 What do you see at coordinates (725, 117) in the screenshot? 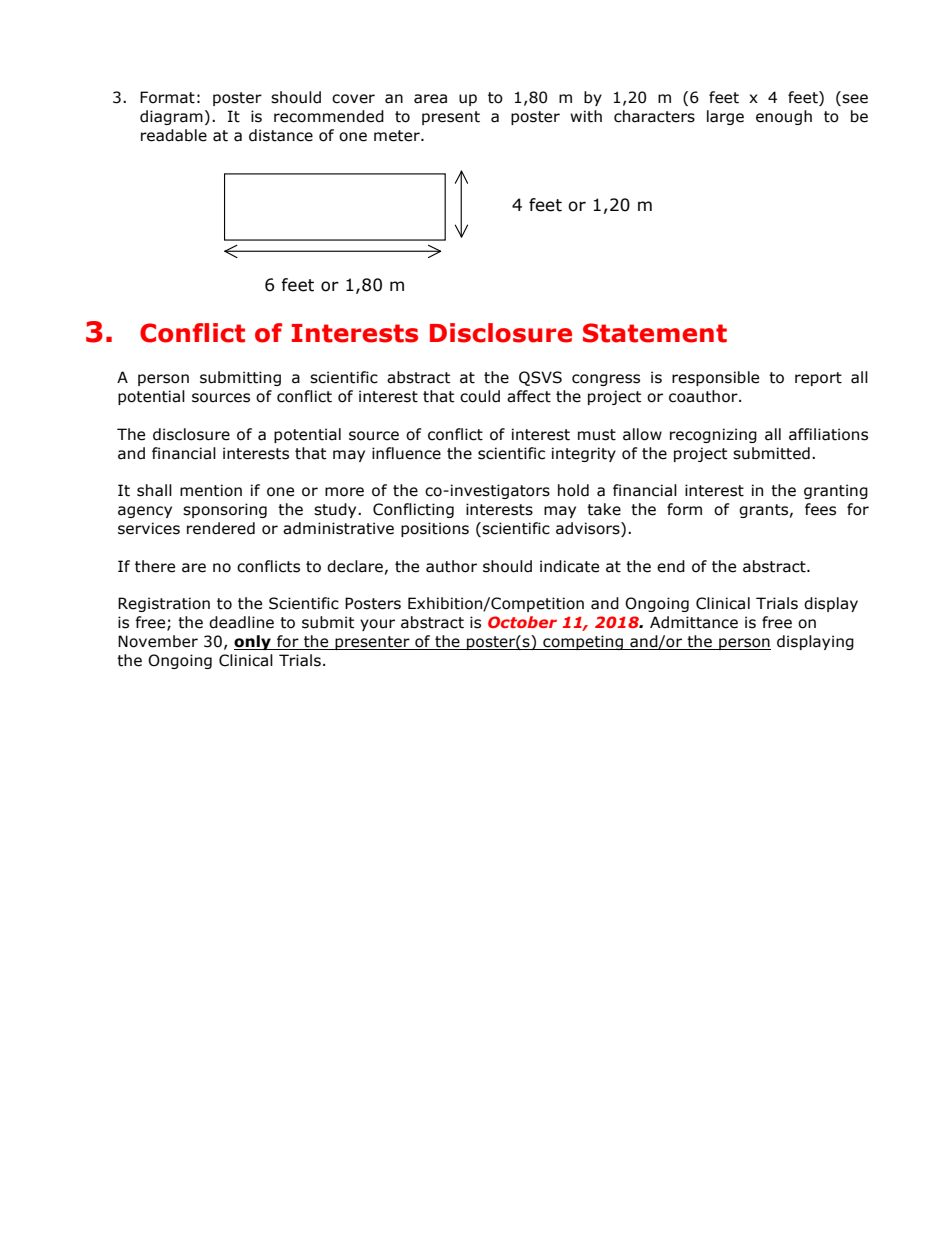
I see `large` at bounding box center [725, 117].
